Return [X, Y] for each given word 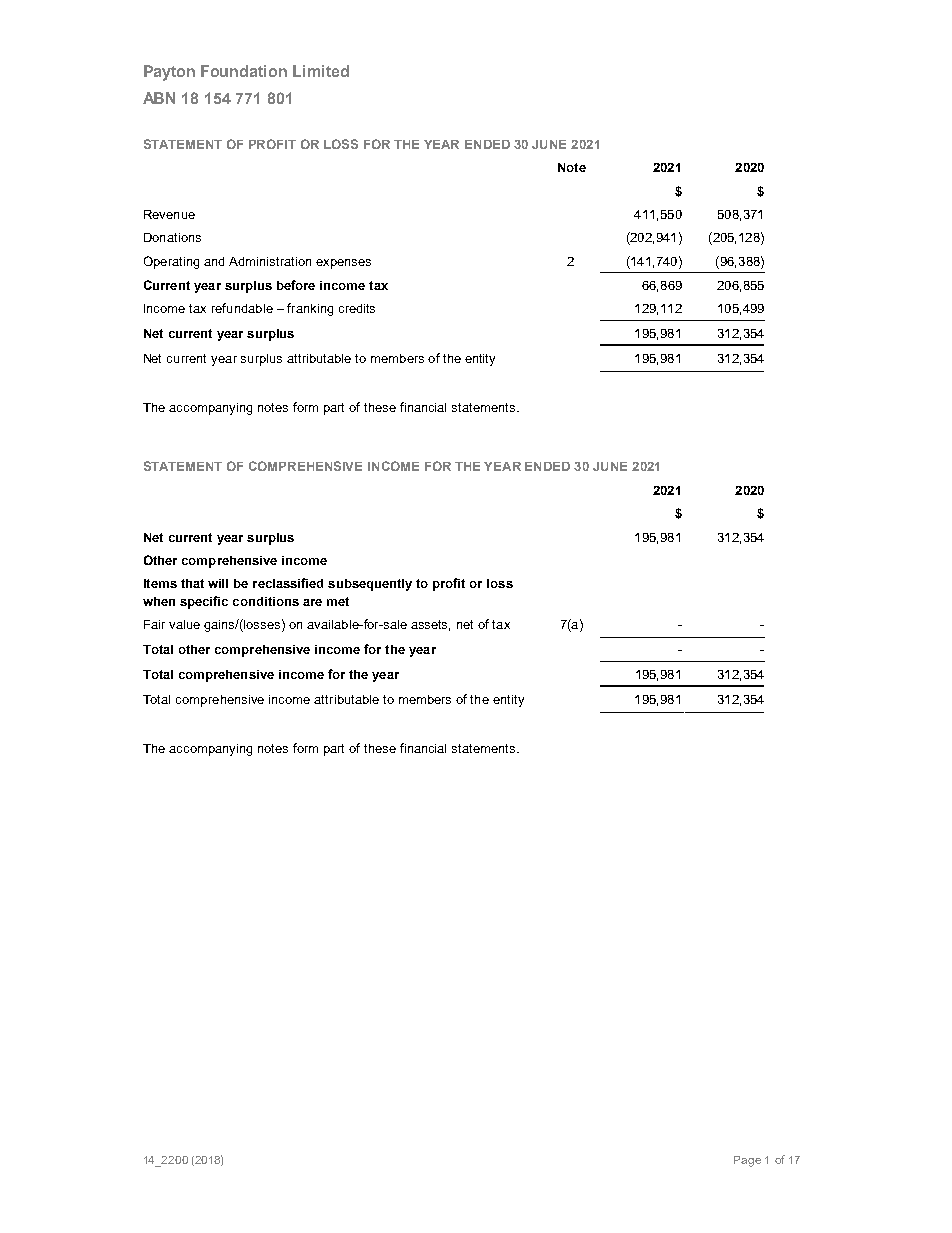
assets [430, 625]
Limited [321, 71]
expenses [343, 264]
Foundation [244, 71]
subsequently [370, 585]
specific [204, 602]
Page [747, 1161]
